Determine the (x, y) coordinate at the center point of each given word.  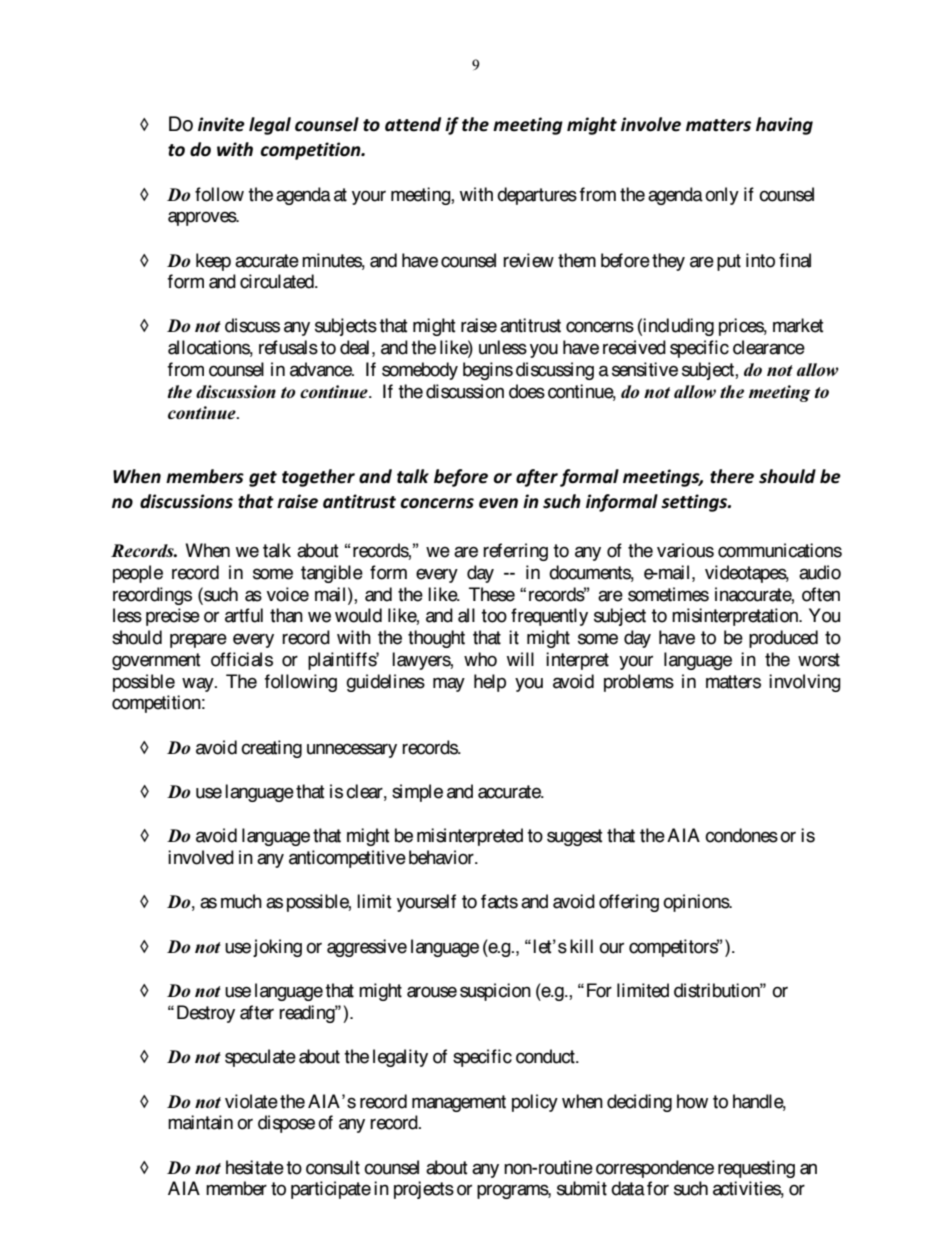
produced (783, 639)
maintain (200, 1122)
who (480, 659)
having (784, 126)
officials (242, 659)
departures (537, 196)
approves (203, 218)
